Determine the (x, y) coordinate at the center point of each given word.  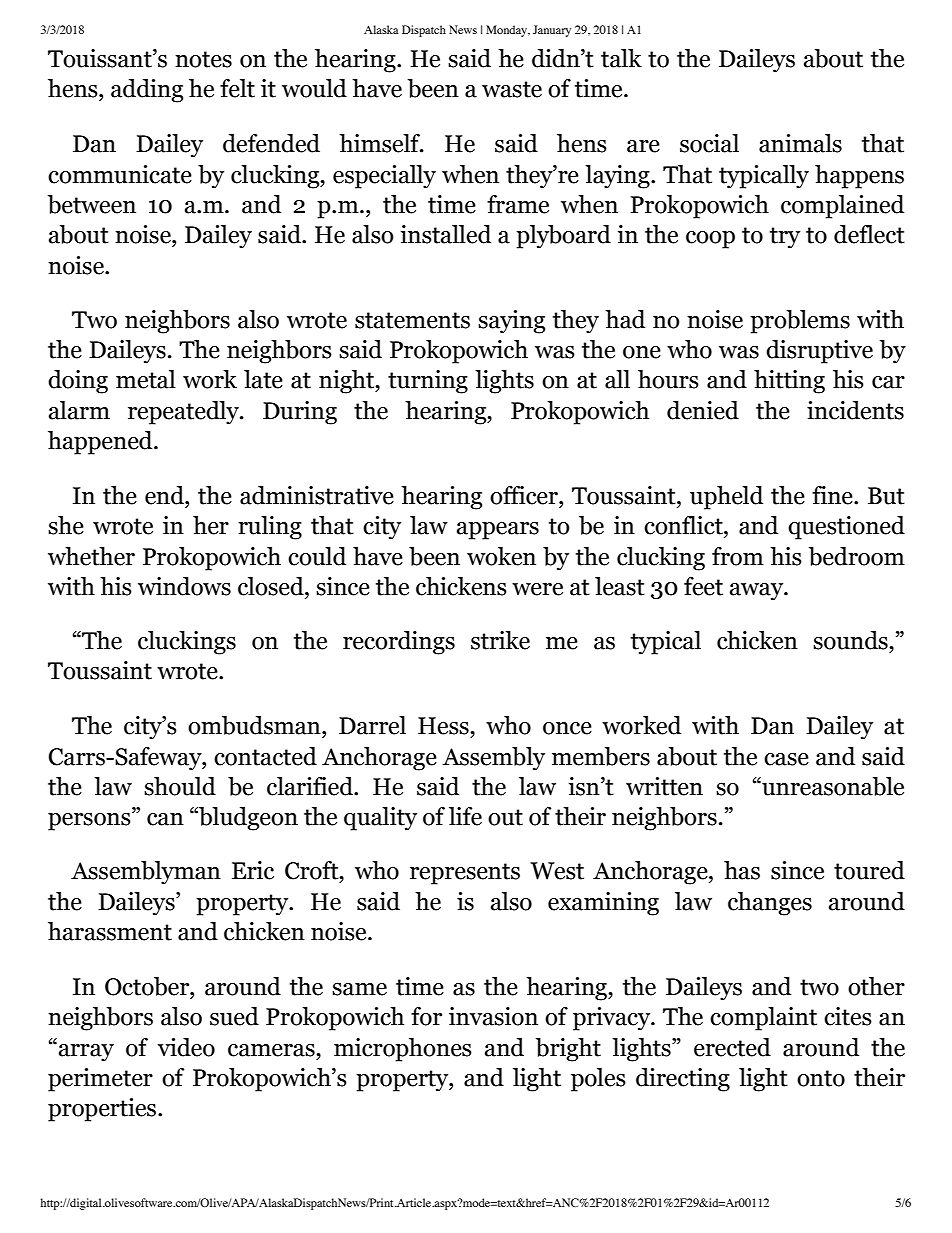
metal (146, 379)
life (465, 816)
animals (800, 143)
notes (203, 59)
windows (184, 586)
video (186, 1047)
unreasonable (832, 786)
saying (511, 322)
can (165, 819)
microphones (403, 1050)
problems (800, 322)
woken (501, 556)
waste (512, 89)
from (738, 556)
